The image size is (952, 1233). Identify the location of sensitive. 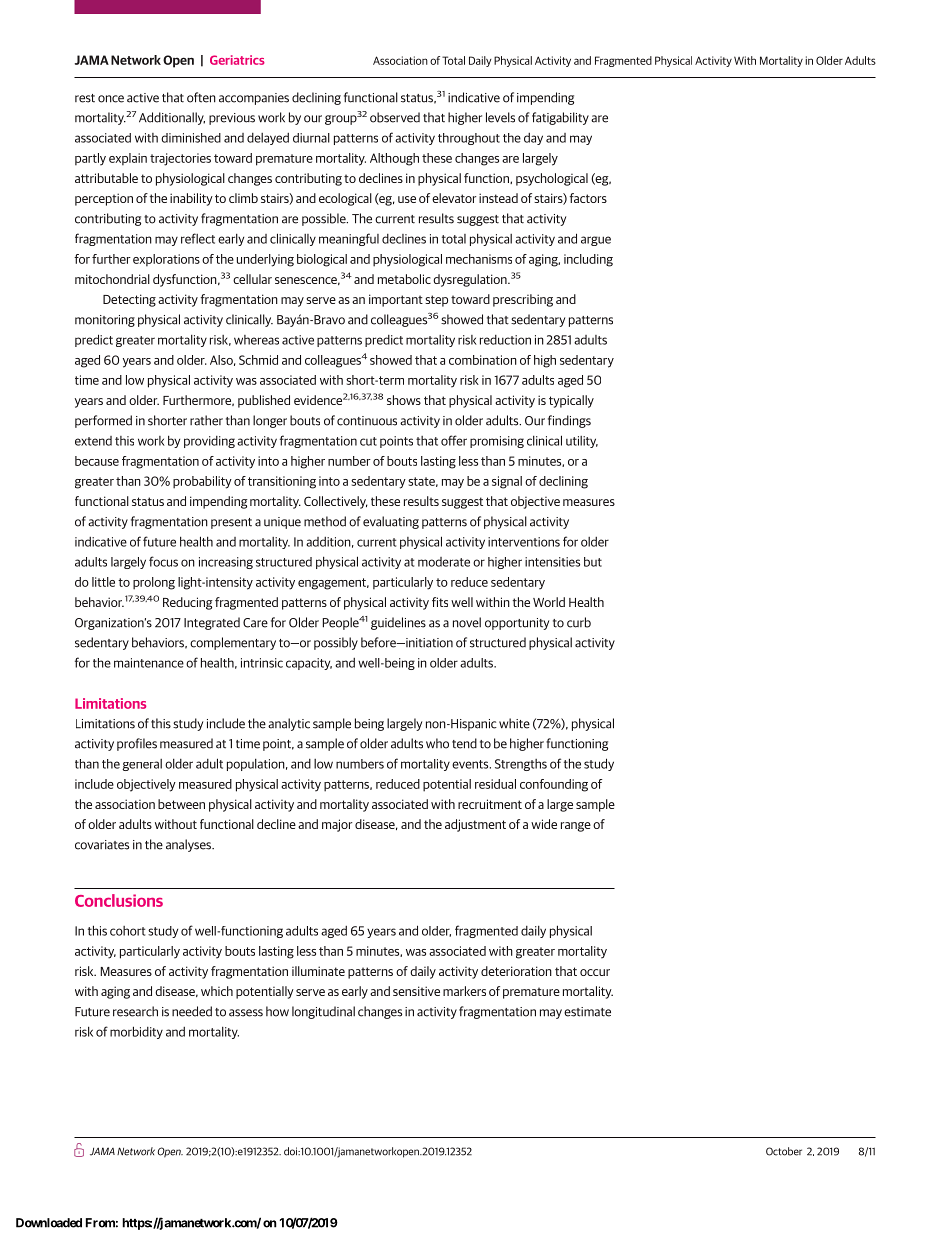
(416, 991).
